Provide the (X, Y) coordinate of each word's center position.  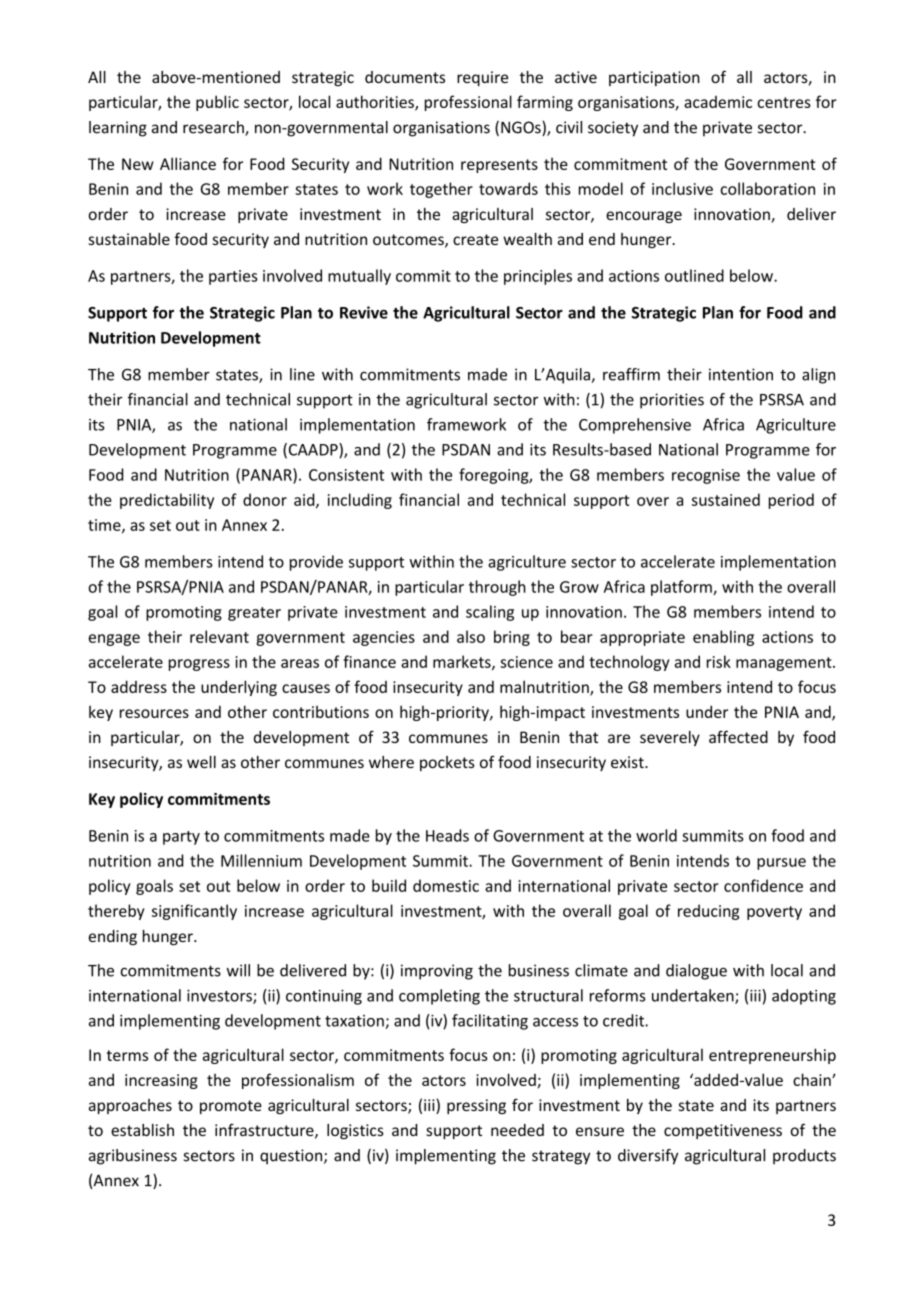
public (217, 103)
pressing (476, 1106)
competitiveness (723, 1131)
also (471, 636)
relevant (219, 636)
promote (231, 1107)
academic (718, 102)
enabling (723, 638)
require (482, 78)
